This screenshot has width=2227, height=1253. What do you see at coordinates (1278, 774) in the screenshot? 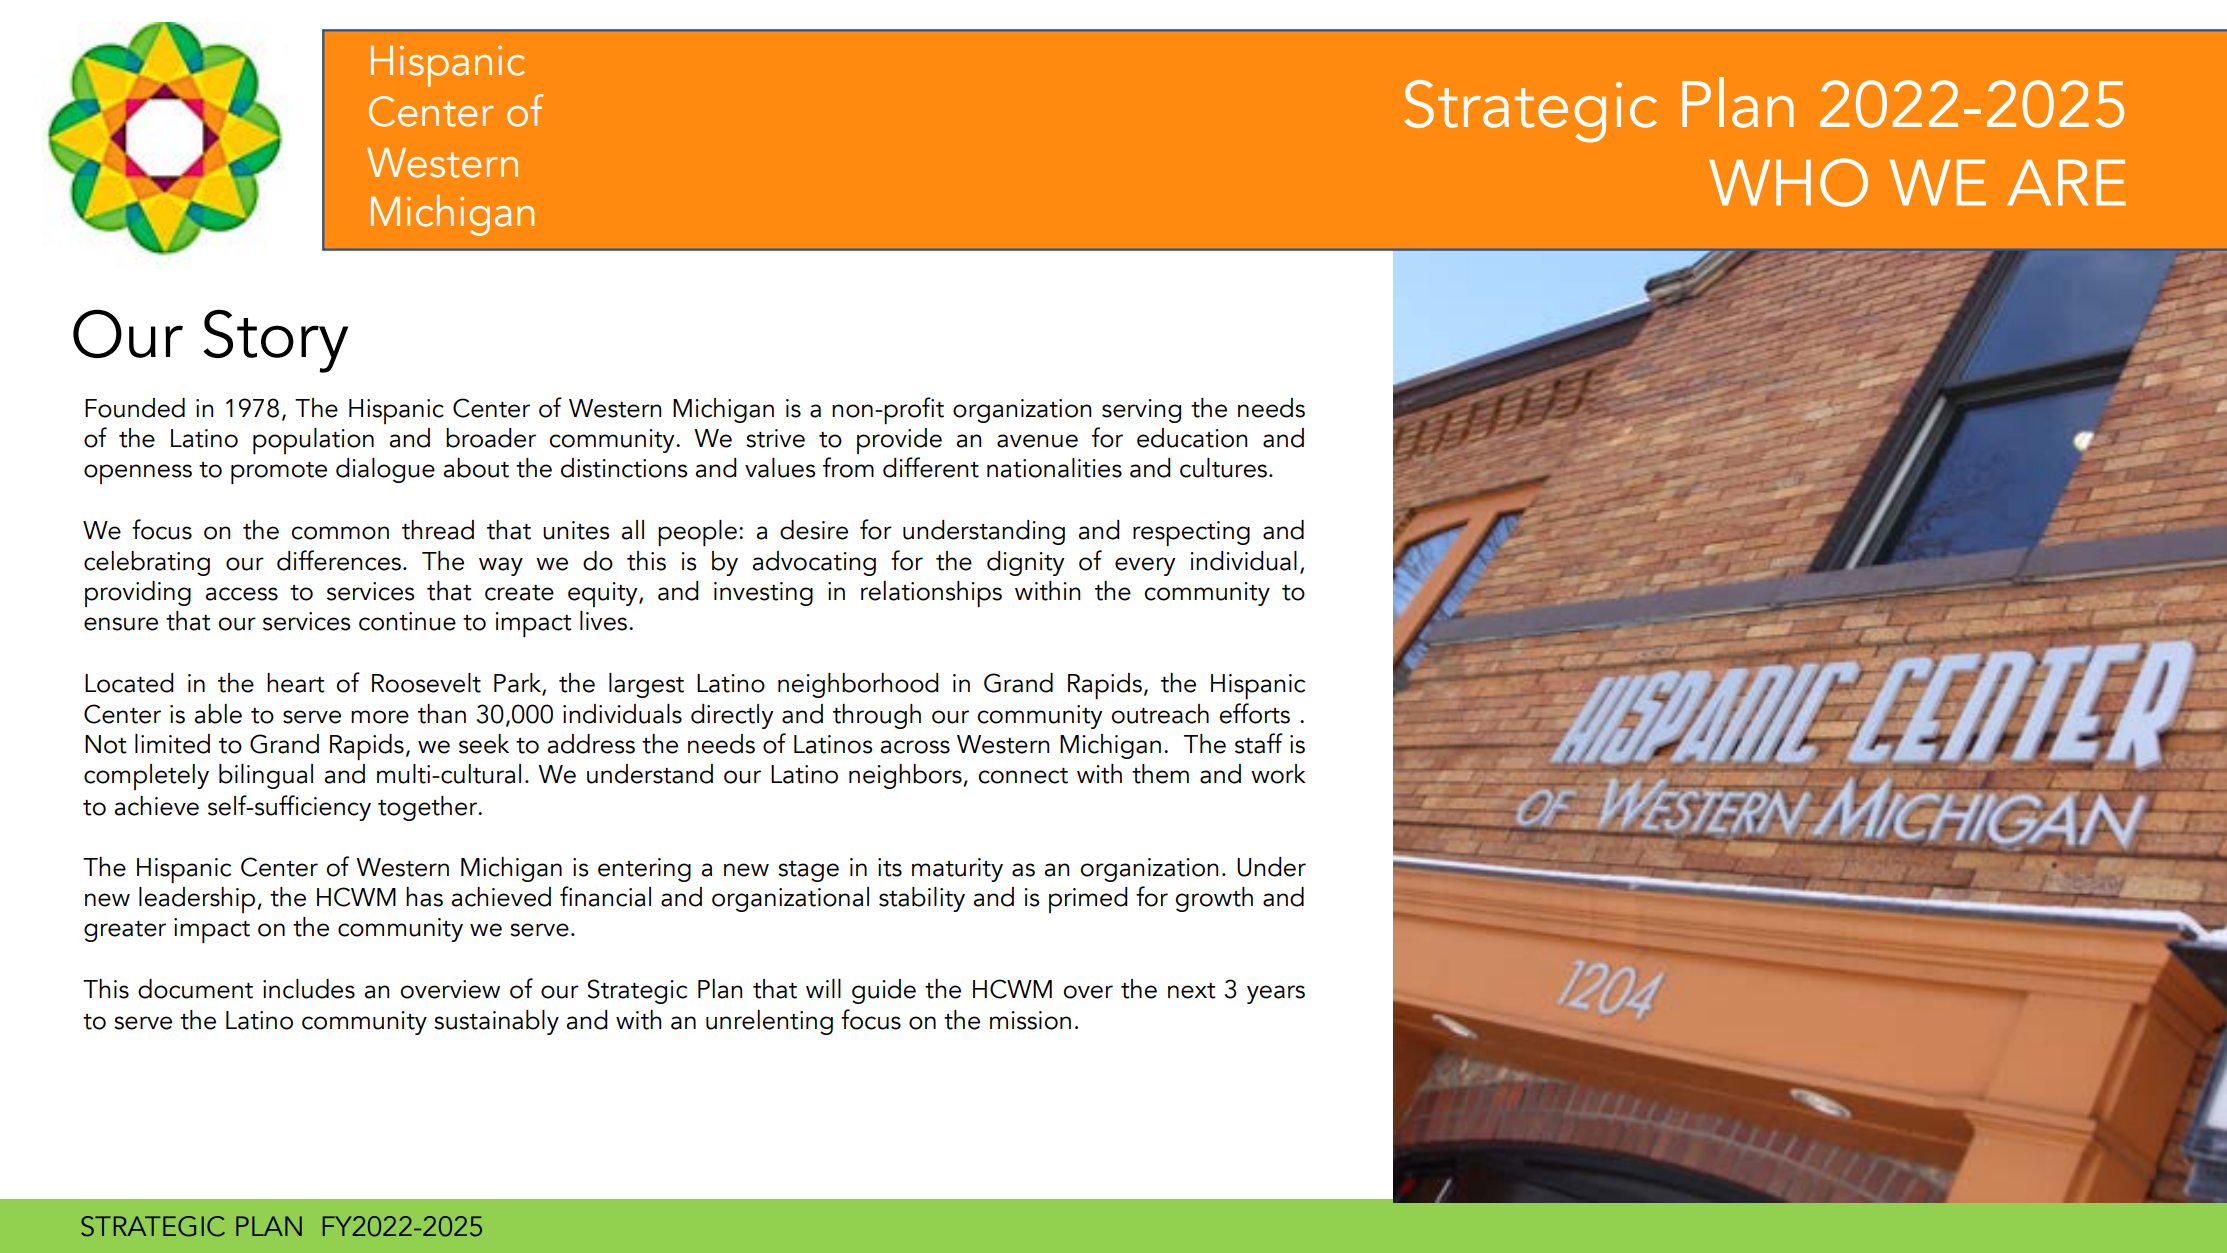
I see `work` at bounding box center [1278, 774].
